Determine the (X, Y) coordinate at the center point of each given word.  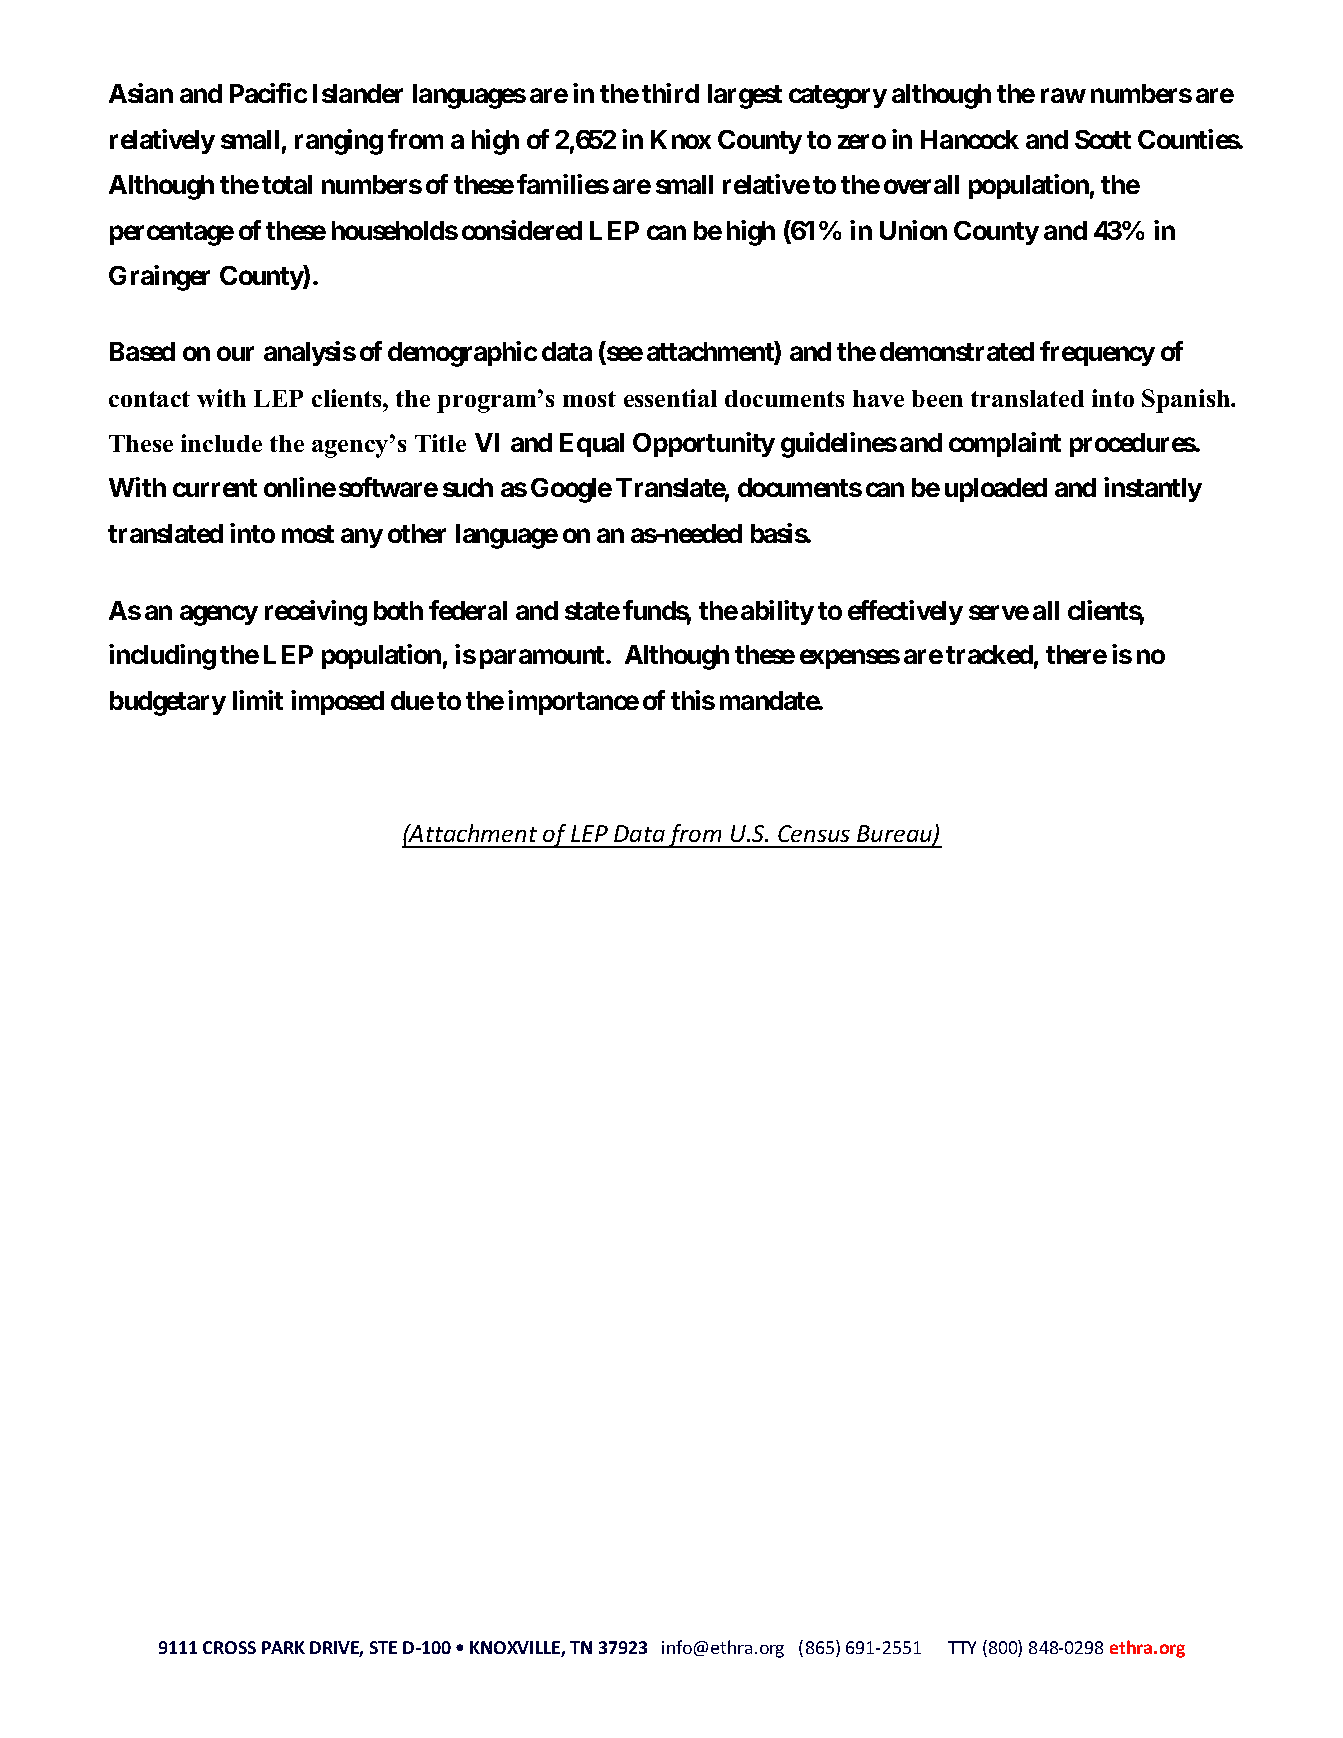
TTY (962, 1647)
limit (258, 700)
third (670, 93)
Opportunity (704, 444)
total (287, 184)
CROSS (229, 1647)
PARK (283, 1647)
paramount (543, 657)
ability (777, 612)
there (1076, 654)
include (221, 443)
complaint (1005, 444)
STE (383, 1647)
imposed (337, 702)
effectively (905, 612)
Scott (1103, 139)
